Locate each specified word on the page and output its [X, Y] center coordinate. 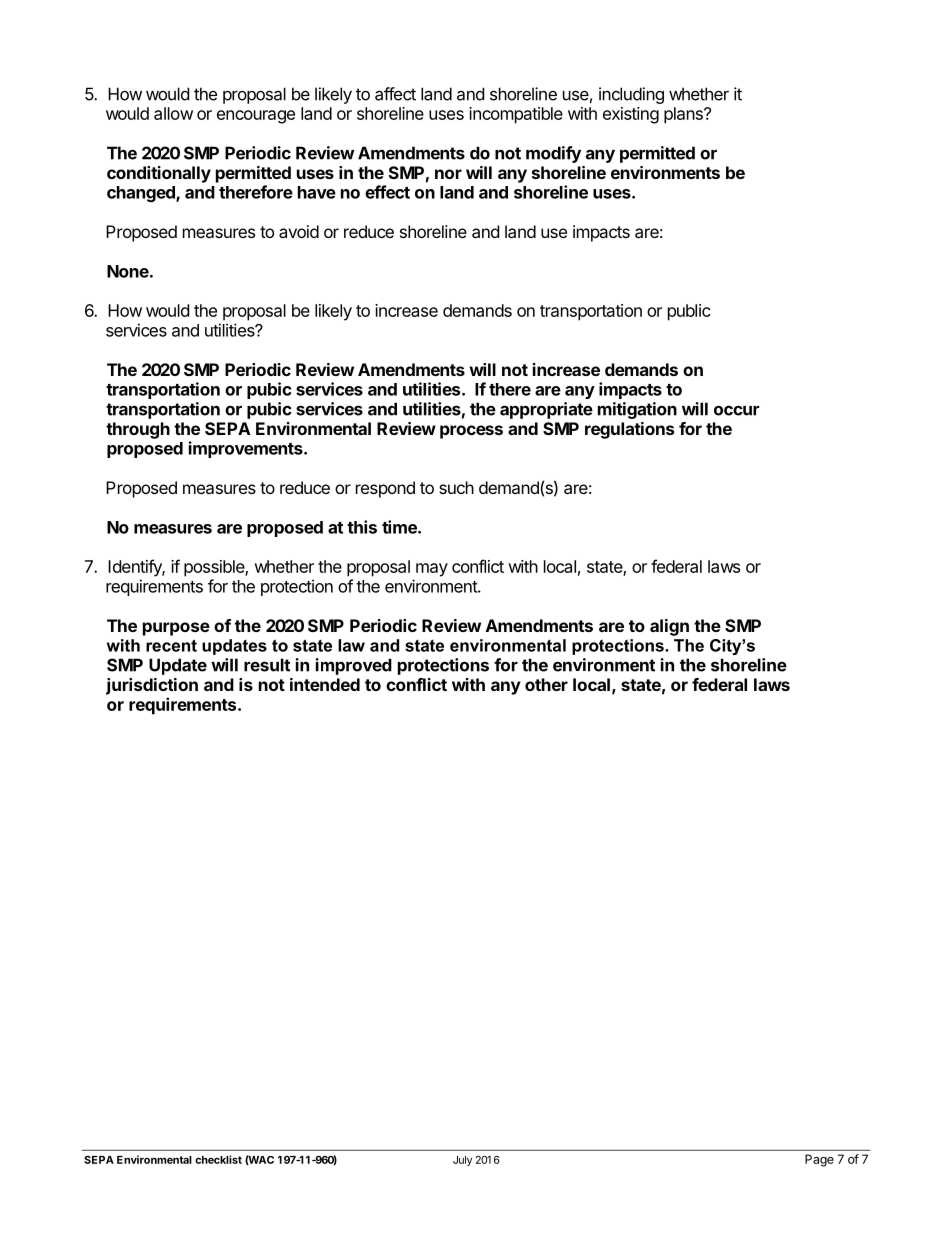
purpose [176, 629]
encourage [256, 117]
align [669, 627]
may [432, 570]
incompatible [516, 115]
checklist [218, 1159]
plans [684, 115]
